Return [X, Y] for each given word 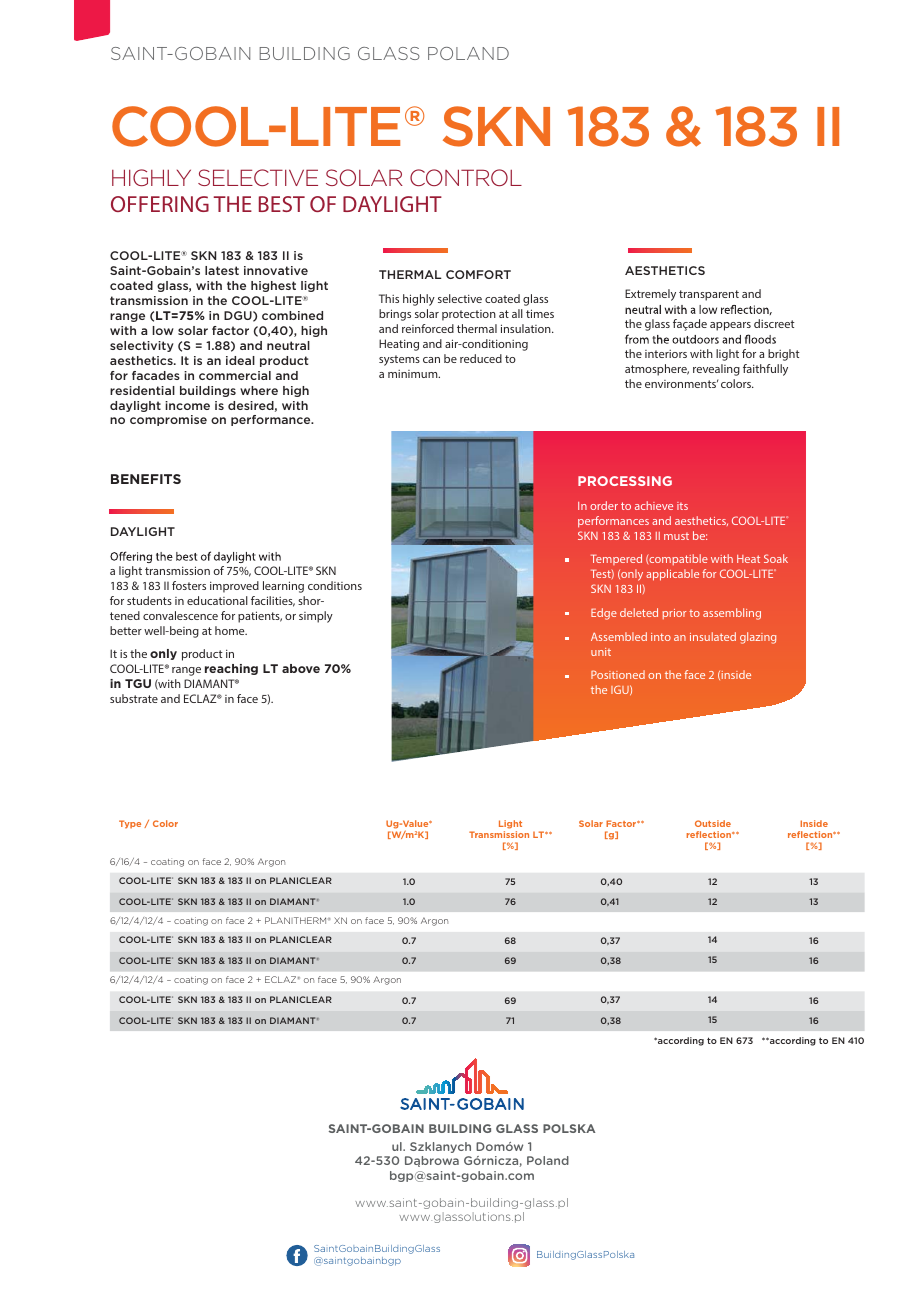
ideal [240, 360]
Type [130, 824]
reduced [481, 358]
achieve [654, 505]
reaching [231, 669]
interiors [666, 354]
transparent [709, 295]
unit [601, 652]
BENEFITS [146, 479]
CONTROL [466, 177]
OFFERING [160, 204]
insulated [713, 636]
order [604, 505]
